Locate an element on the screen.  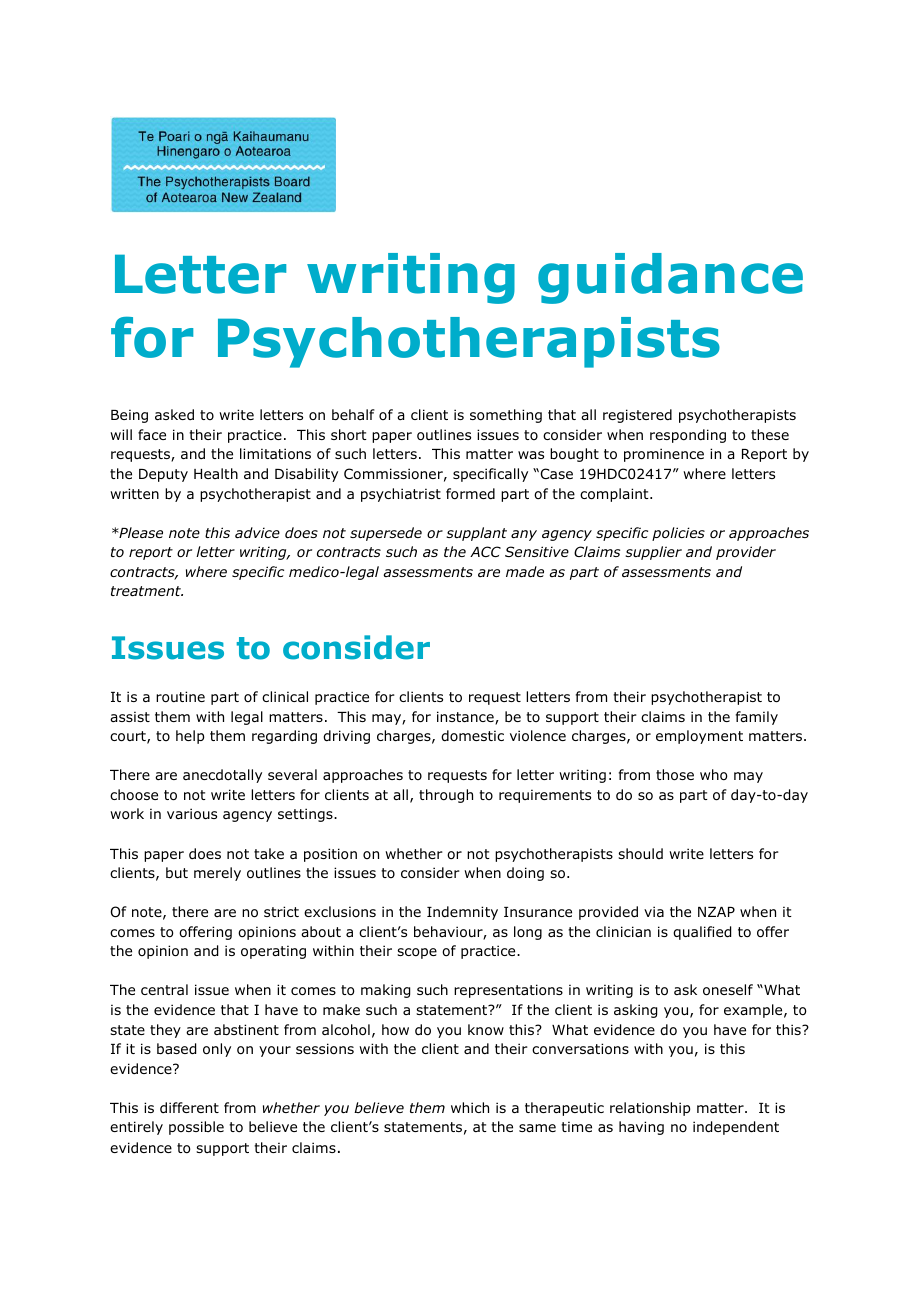
relationship is located at coordinates (650, 1109).
